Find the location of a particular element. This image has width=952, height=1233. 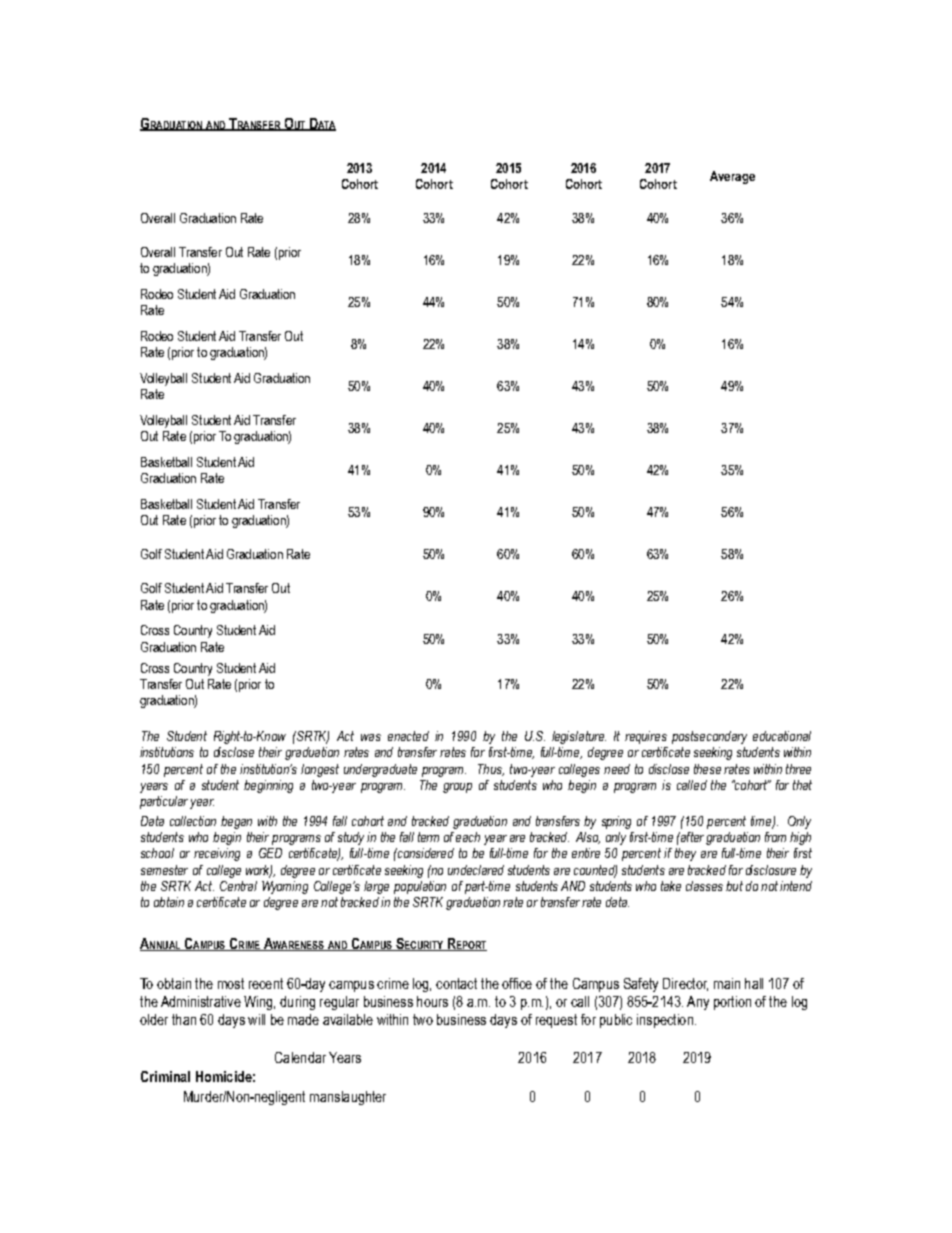

began is located at coordinates (236, 822).
